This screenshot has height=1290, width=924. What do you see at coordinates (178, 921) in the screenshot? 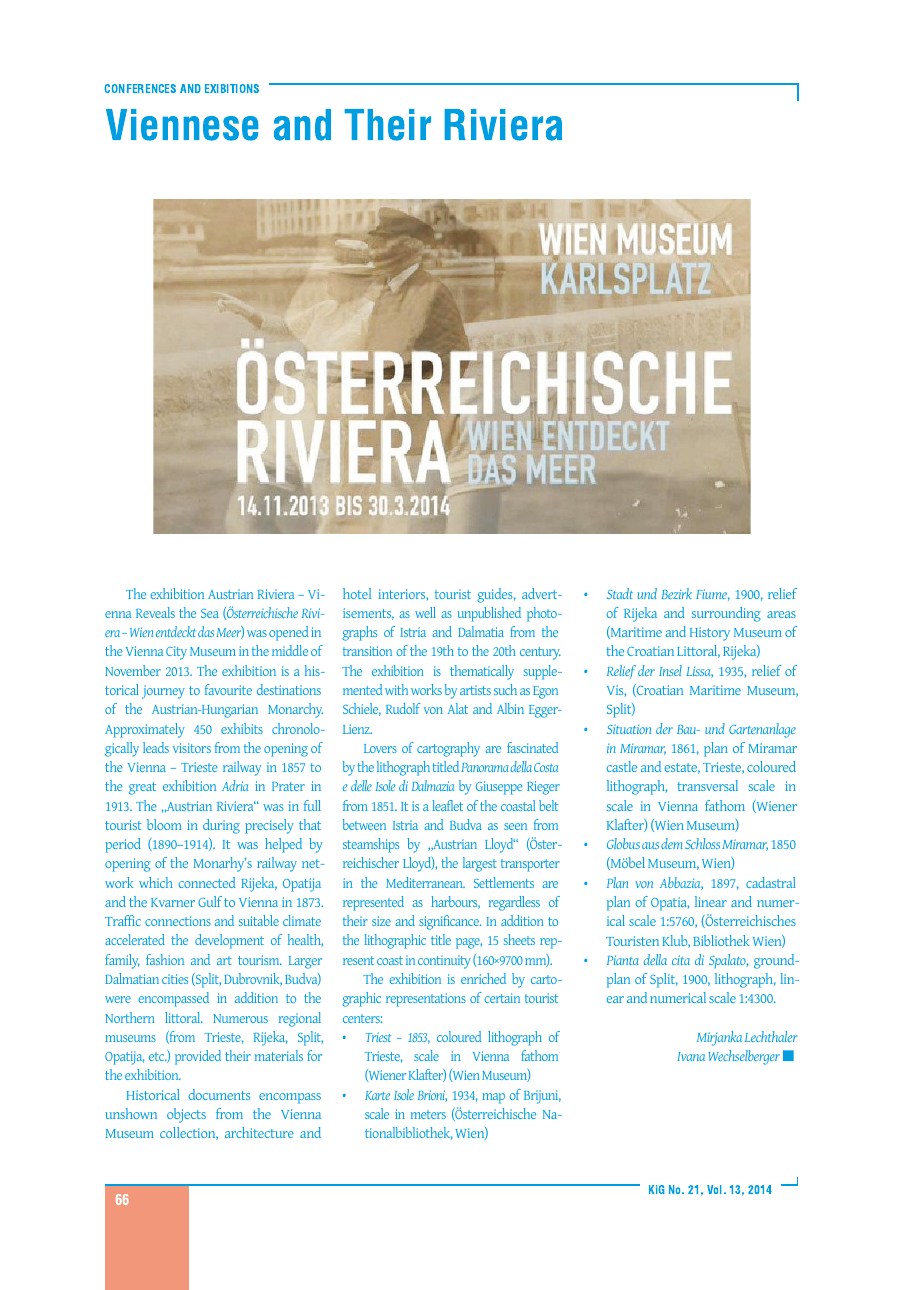
I see `connections` at bounding box center [178, 921].
